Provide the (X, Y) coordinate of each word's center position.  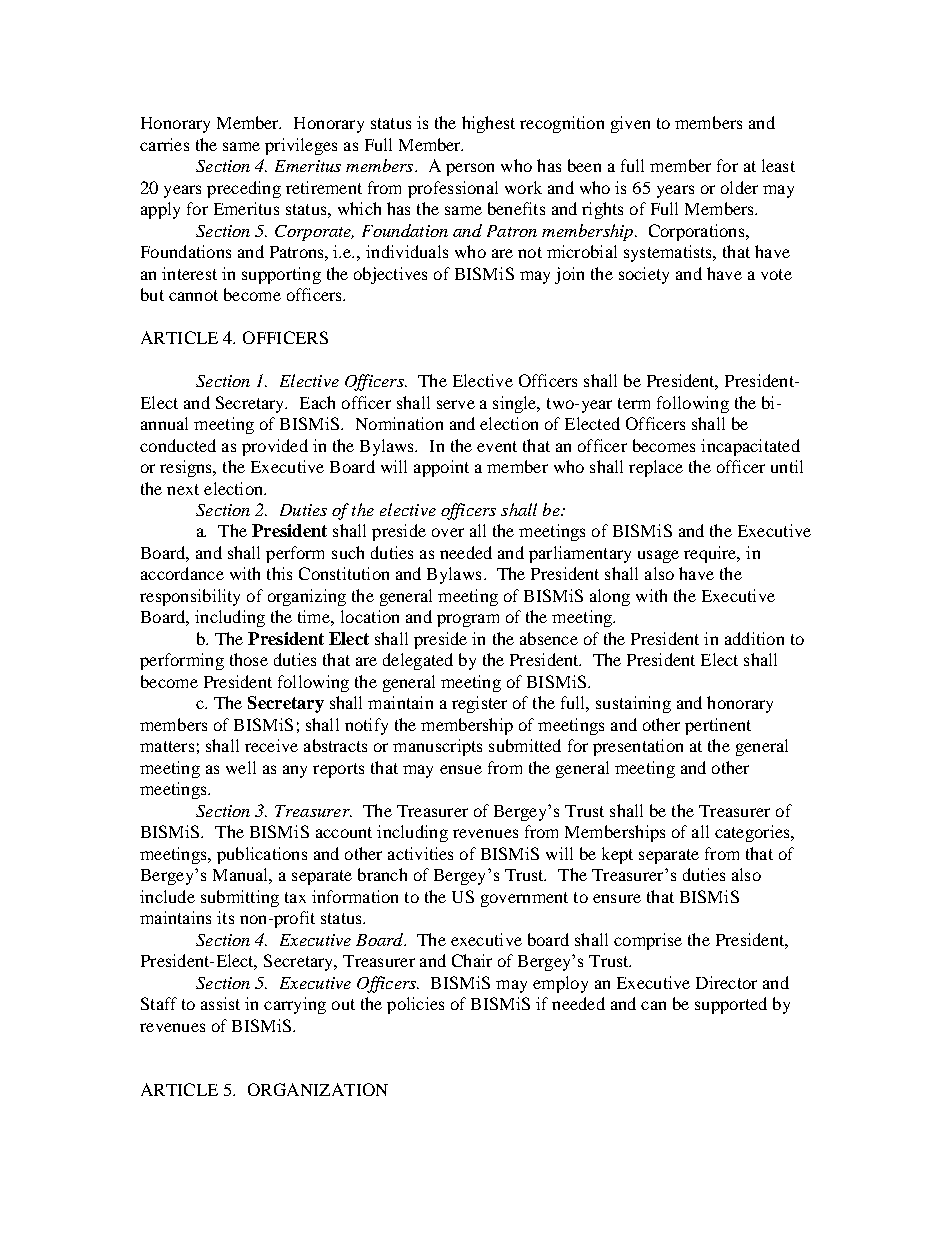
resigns (187, 468)
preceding (244, 189)
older (739, 187)
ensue (461, 769)
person (470, 169)
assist (220, 1003)
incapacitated (750, 447)
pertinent (718, 726)
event (497, 446)
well (241, 767)
